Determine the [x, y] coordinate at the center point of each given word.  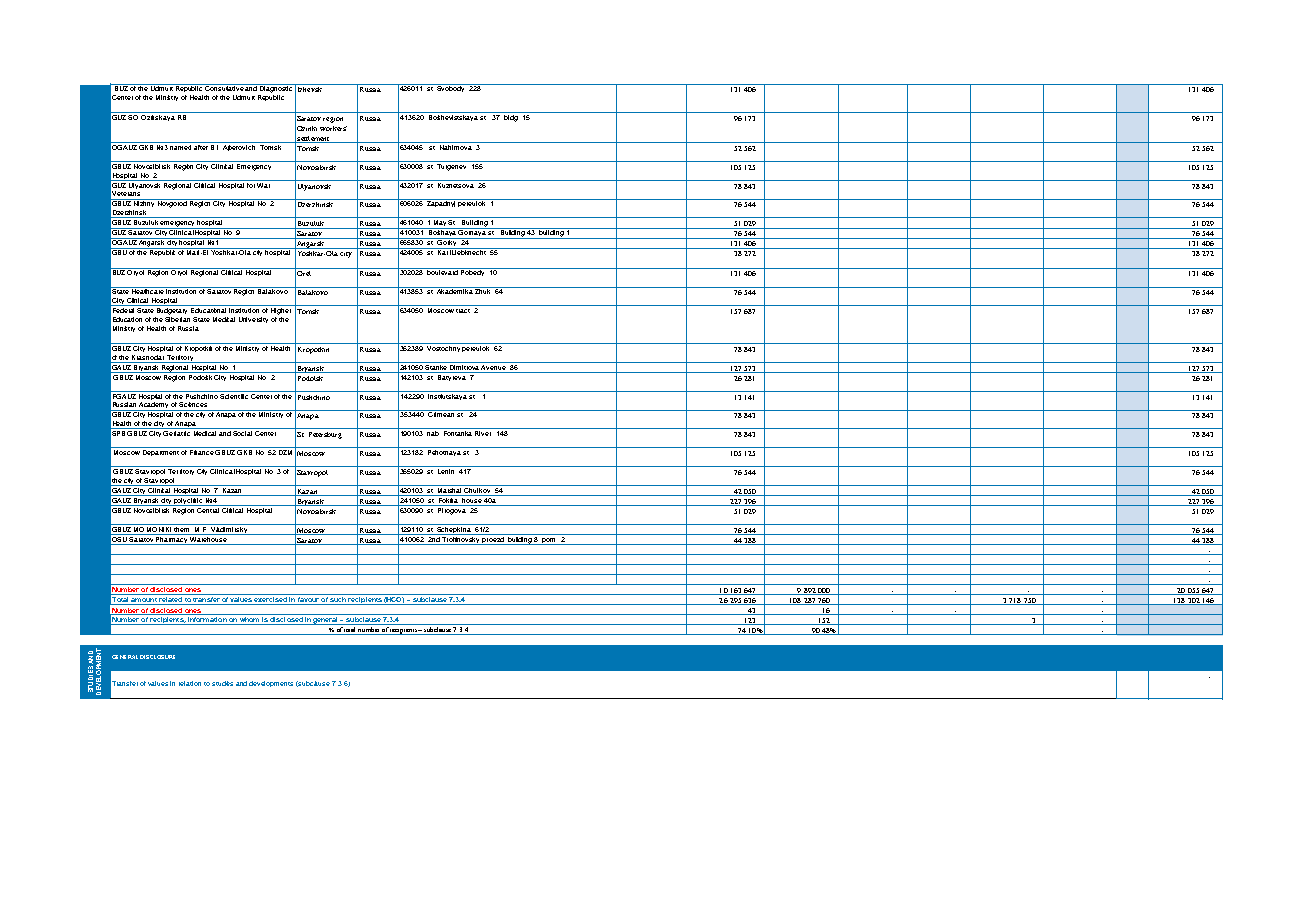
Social [242, 433]
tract [463, 311]
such [338, 601]
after [201, 146]
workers [333, 128]
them [182, 528]
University [253, 320]
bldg [511, 117]
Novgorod [173, 203]
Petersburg [325, 435]
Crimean [441, 413]
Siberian [177, 318]
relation [190, 683]
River [483, 433]
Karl [444, 251]
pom [549, 541]
